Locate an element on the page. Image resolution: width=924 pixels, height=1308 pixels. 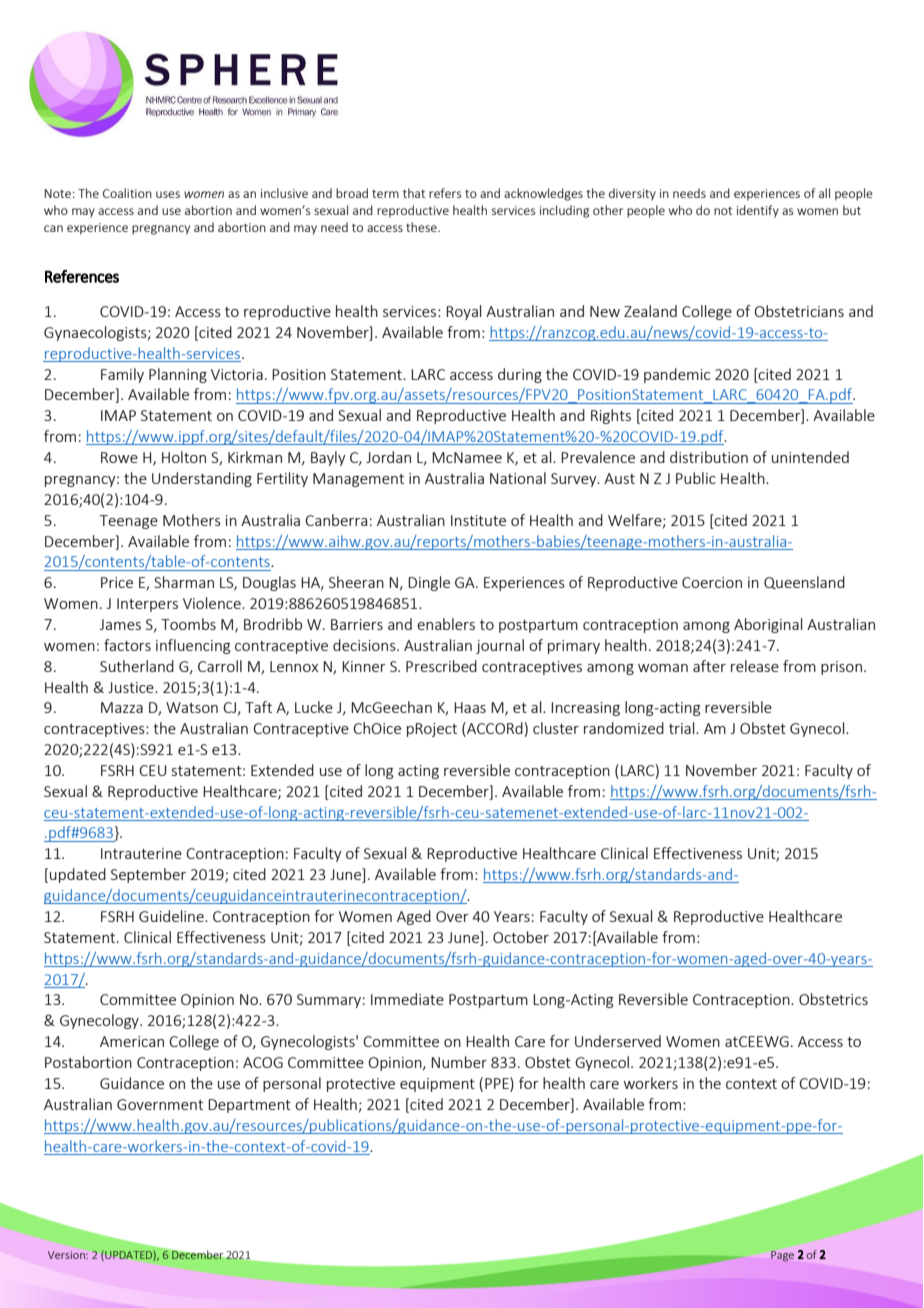
trial is located at coordinates (683, 728).
